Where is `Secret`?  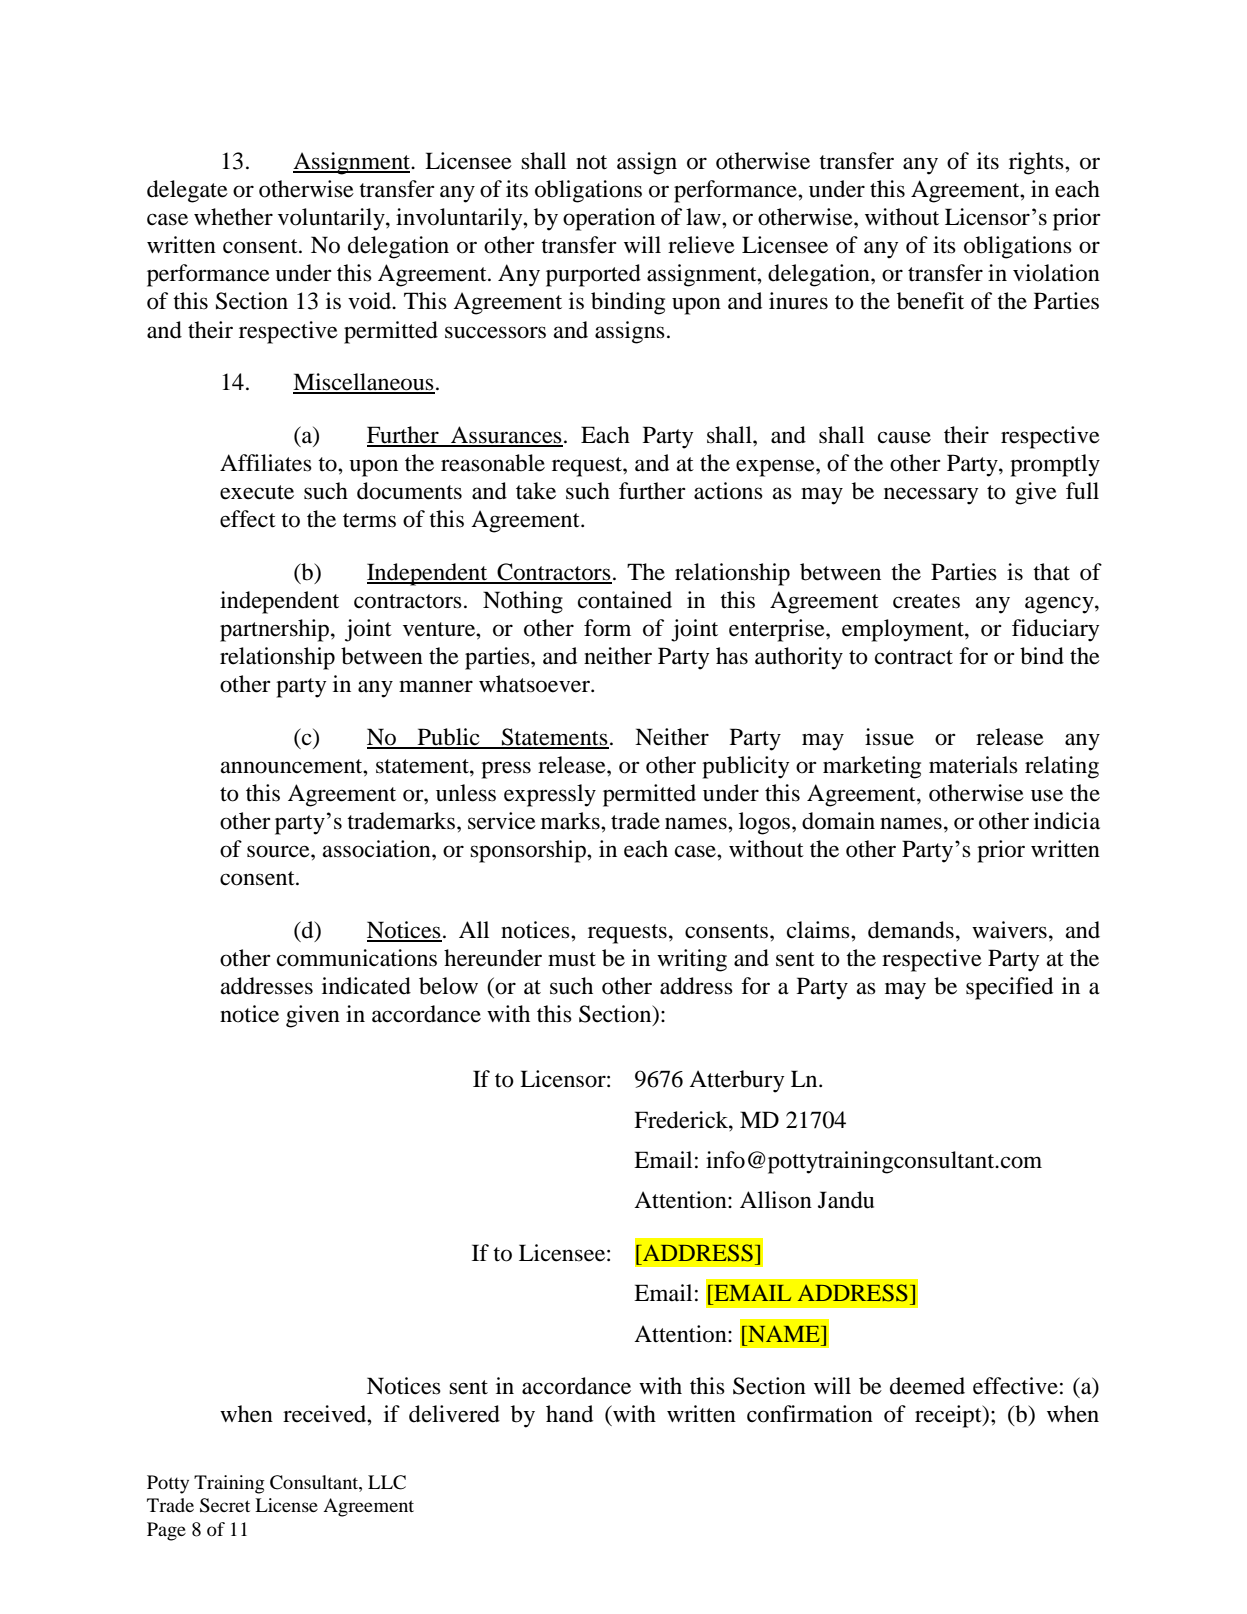 Secret is located at coordinates (225, 1505).
